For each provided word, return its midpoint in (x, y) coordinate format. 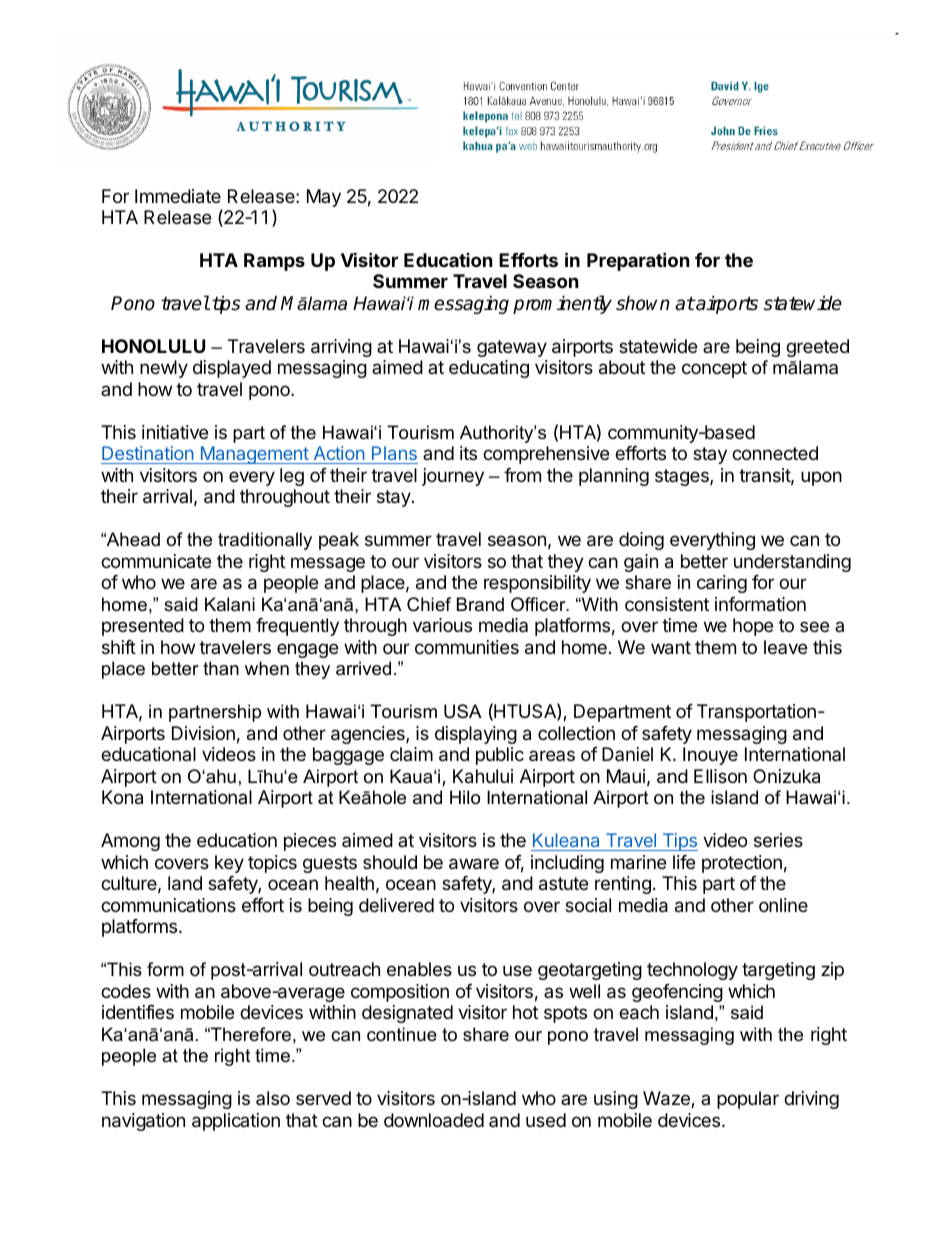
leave (785, 647)
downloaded (434, 1120)
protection (742, 864)
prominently (562, 304)
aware (474, 864)
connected (775, 453)
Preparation (638, 261)
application (236, 1122)
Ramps (274, 262)
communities (467, 647)
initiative (175, 432)
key (229, 864)
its (468, 453)
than (221, 668)
